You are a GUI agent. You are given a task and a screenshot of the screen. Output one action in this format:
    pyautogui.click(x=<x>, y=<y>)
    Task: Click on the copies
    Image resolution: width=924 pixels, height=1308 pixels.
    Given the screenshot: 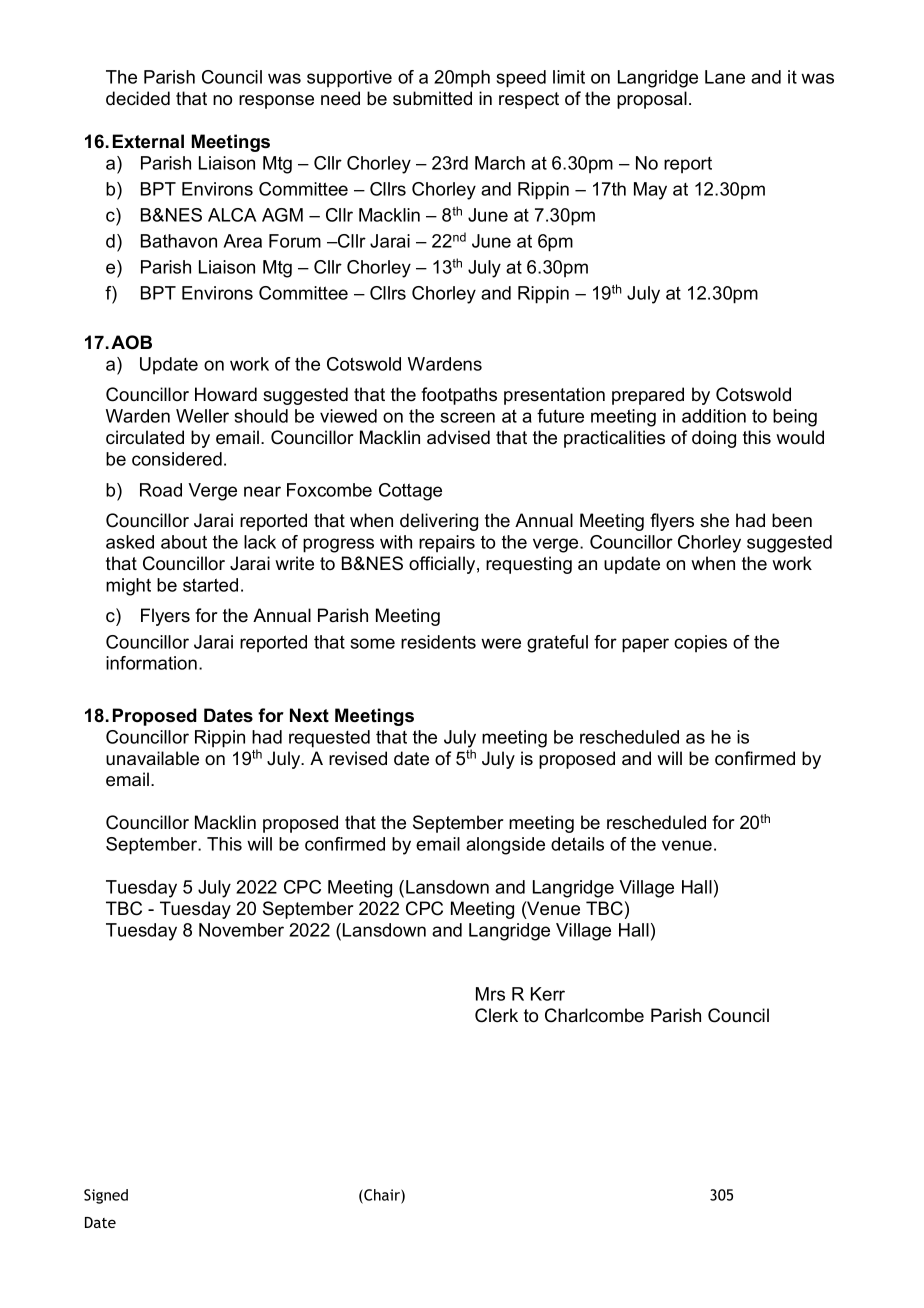 What is the action you would take?
    pyautogui.click(x=700, y=643)
